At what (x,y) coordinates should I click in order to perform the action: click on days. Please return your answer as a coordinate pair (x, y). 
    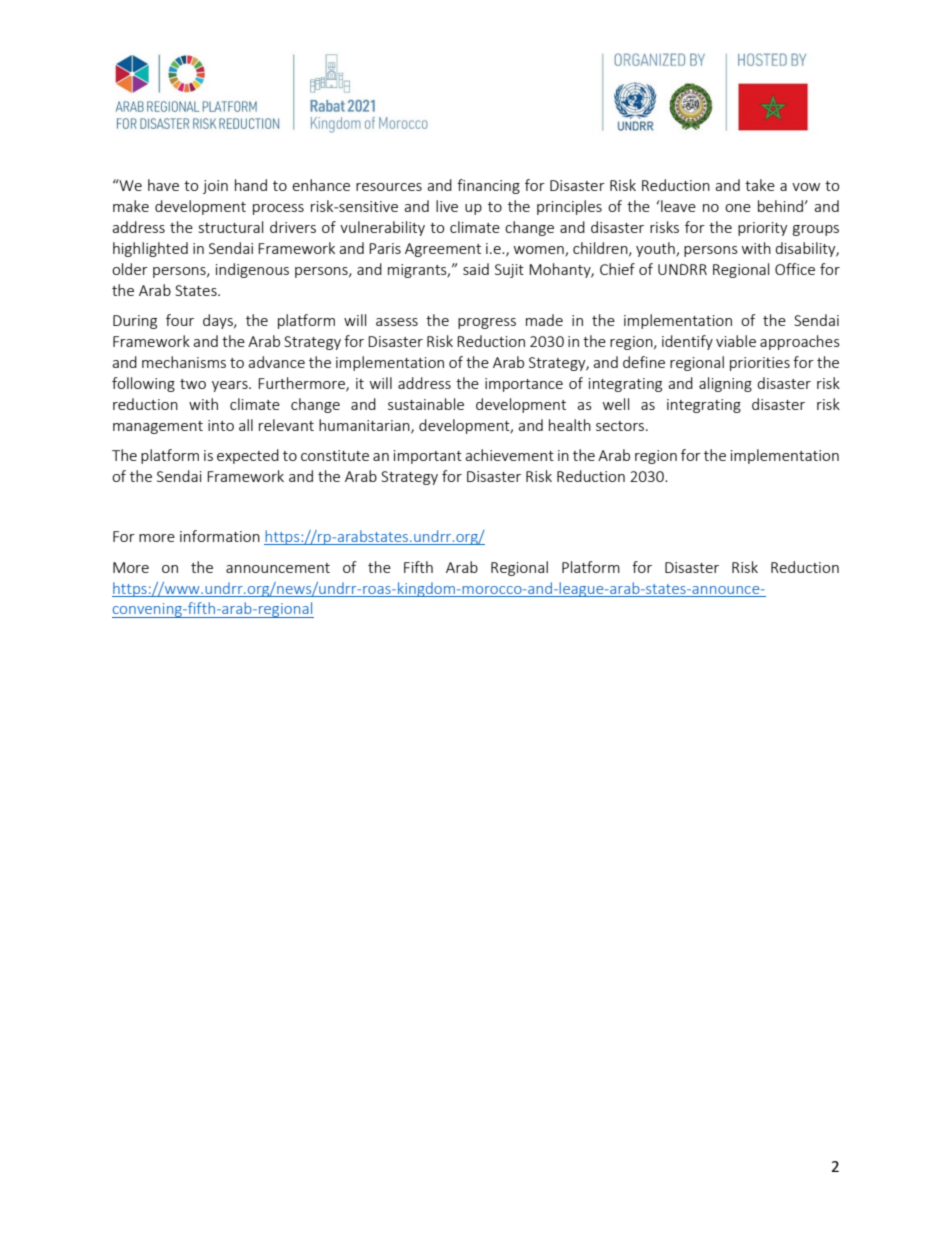
    Looking at the image, I should click on (219, 321).
